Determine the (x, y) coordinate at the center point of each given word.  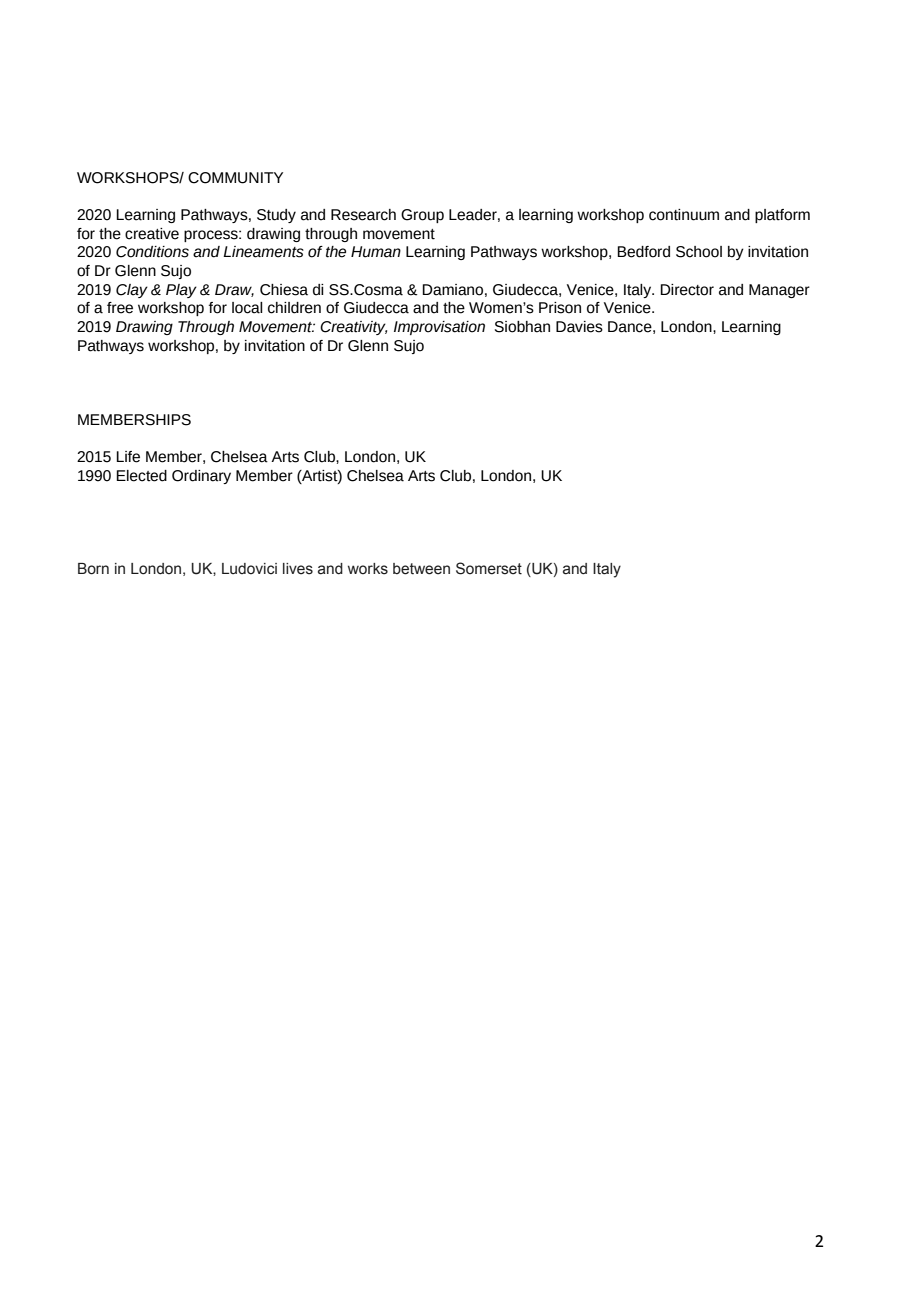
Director (687, 290)
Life (128, 457)
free (120, 308)
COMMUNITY (235, 178)
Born (93, 569)
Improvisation (439, 328)
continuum (684, 215)
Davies (579, 327)
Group (422, 216)
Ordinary (201, 477)
